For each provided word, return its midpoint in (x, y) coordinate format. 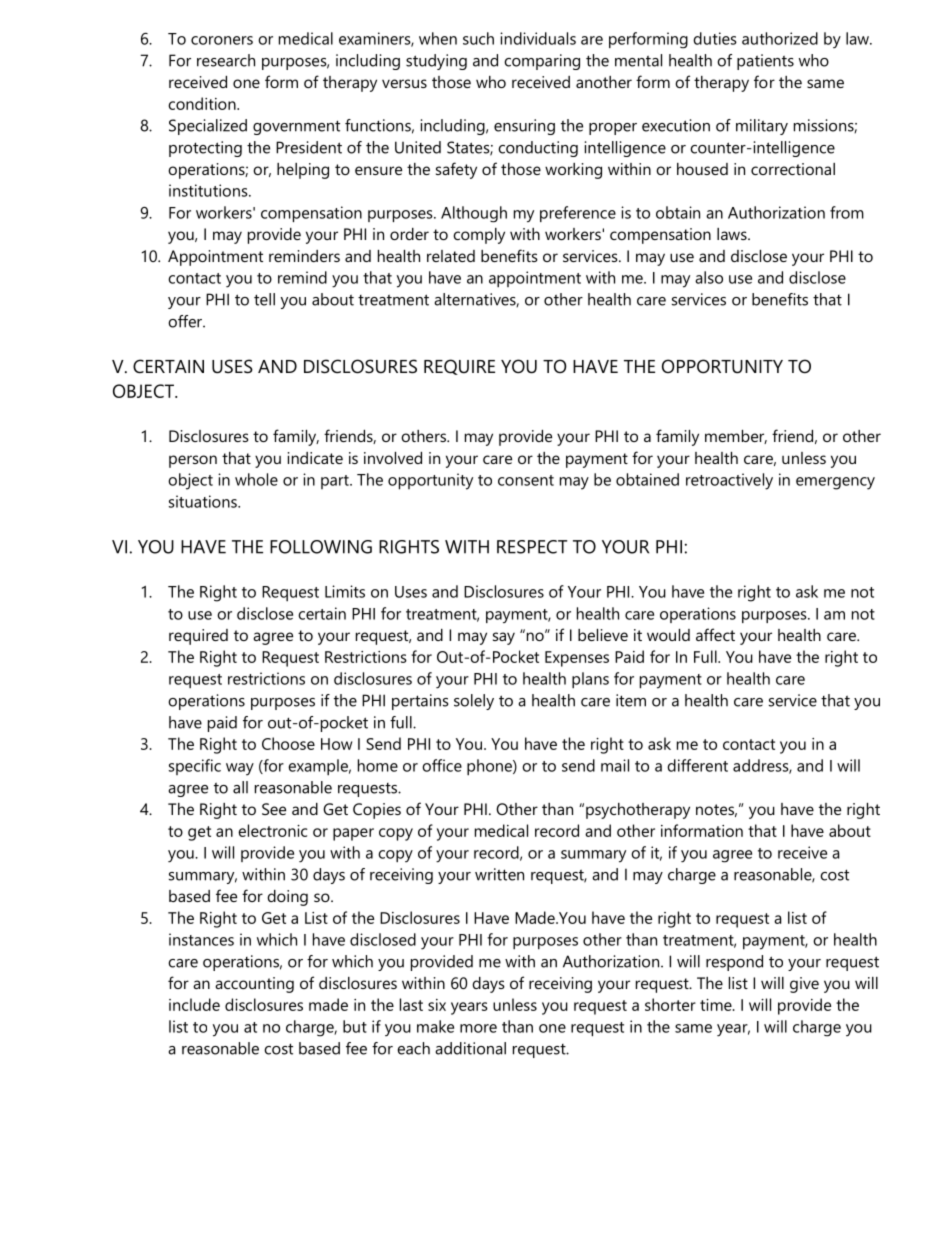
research (226, 60)
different (697, 765)
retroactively (729, 481)
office (442, 765)
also (709, 277)
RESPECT (532, 547)
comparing (542, 62)
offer (186, 321)
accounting (254, 985)
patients (765, 62)
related (451, 256)
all (240, 787)
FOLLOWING (321, 547)
